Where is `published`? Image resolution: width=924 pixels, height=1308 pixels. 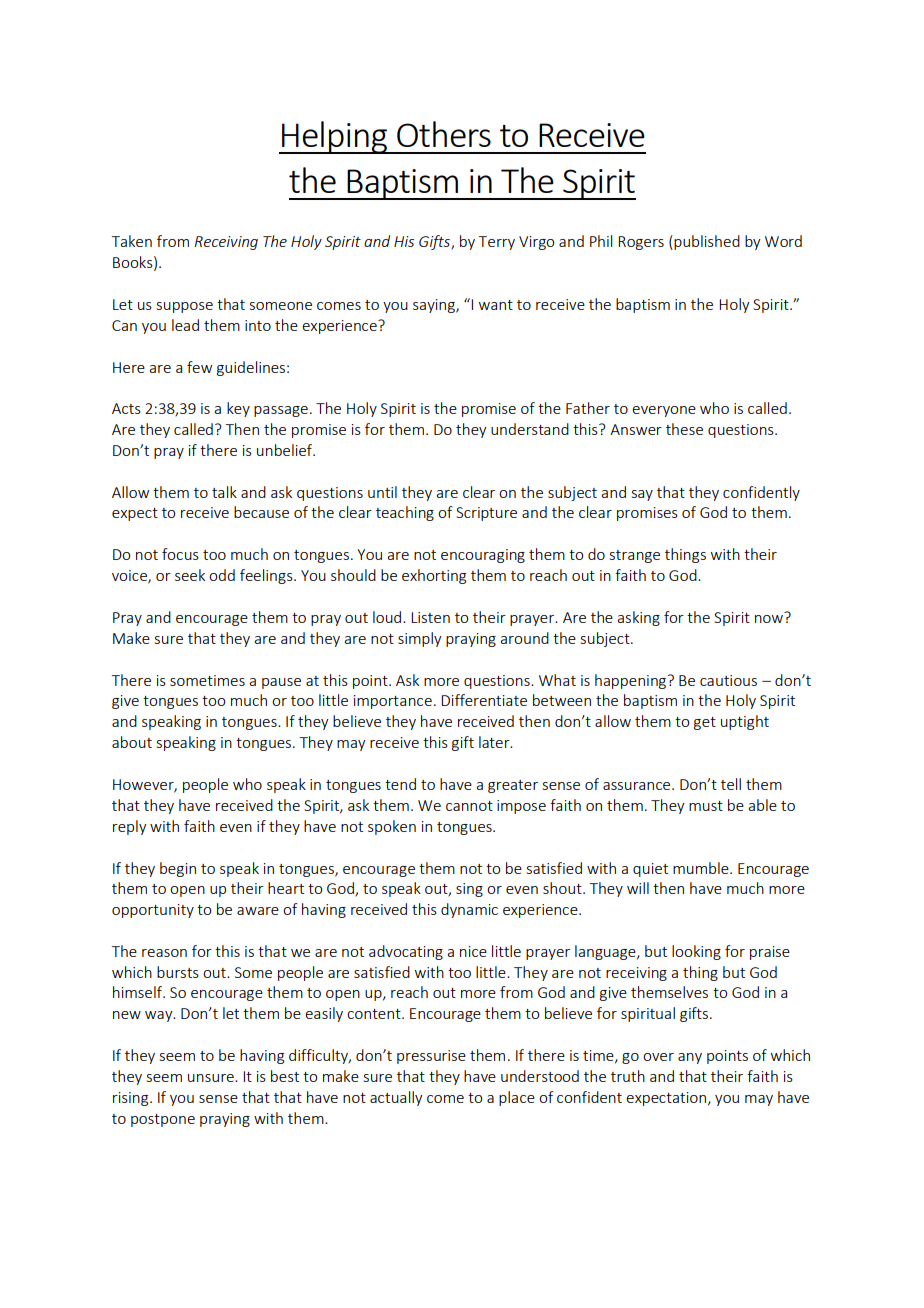
published is located at coordinates (707, 242).
